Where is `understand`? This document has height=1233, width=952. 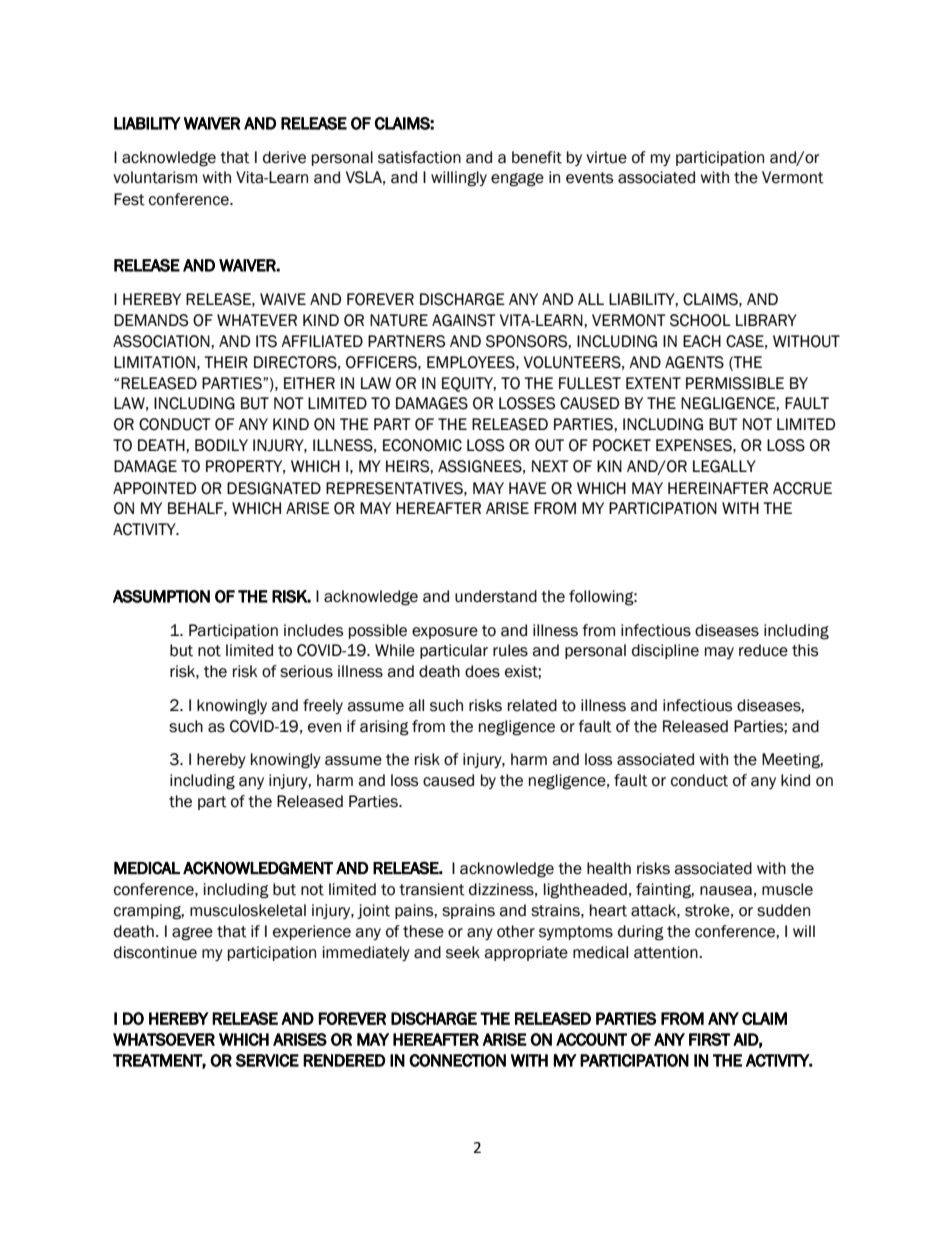
understand is located at coordinates (496, 596).
